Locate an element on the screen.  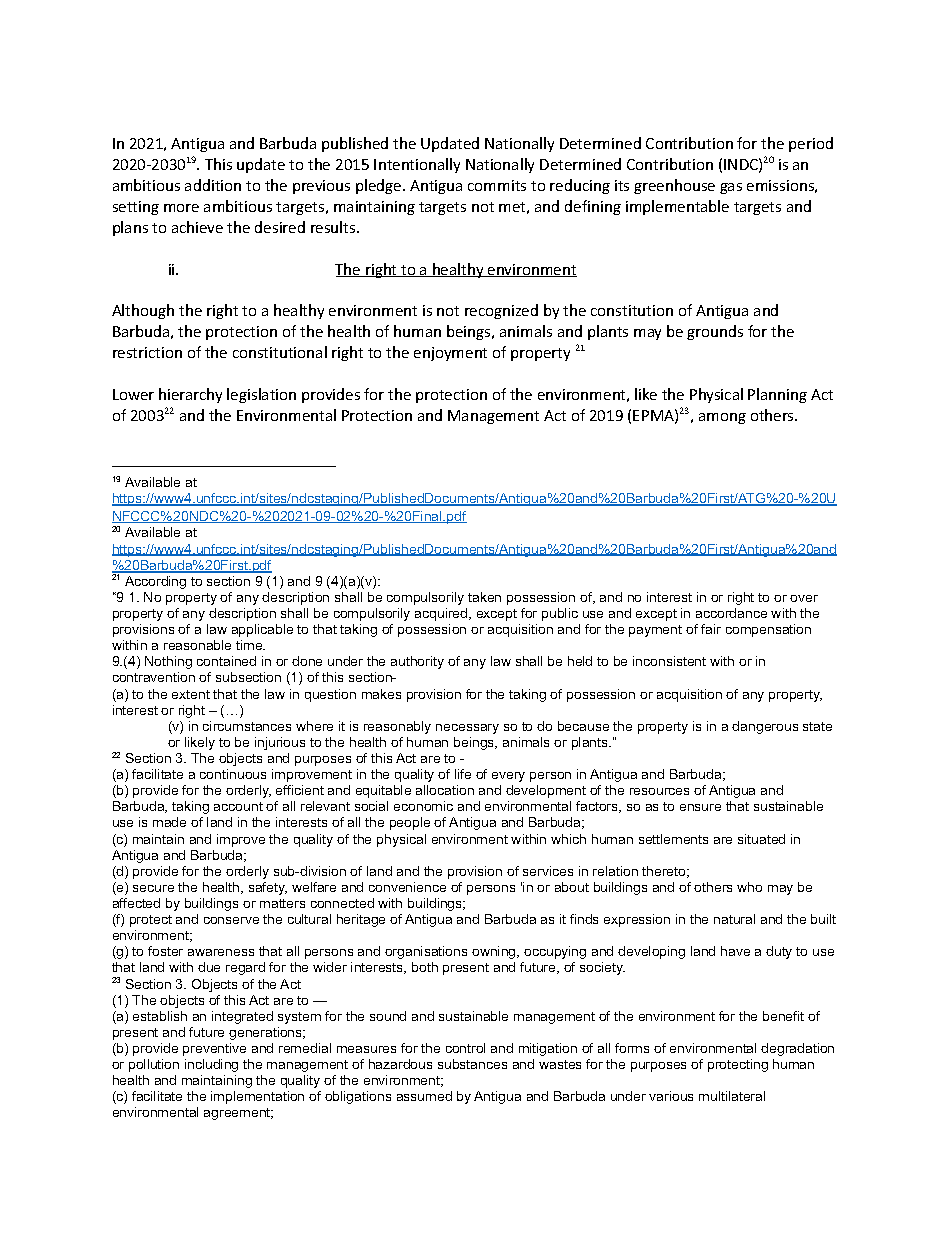
commits is located at coordinates (497, 185).
